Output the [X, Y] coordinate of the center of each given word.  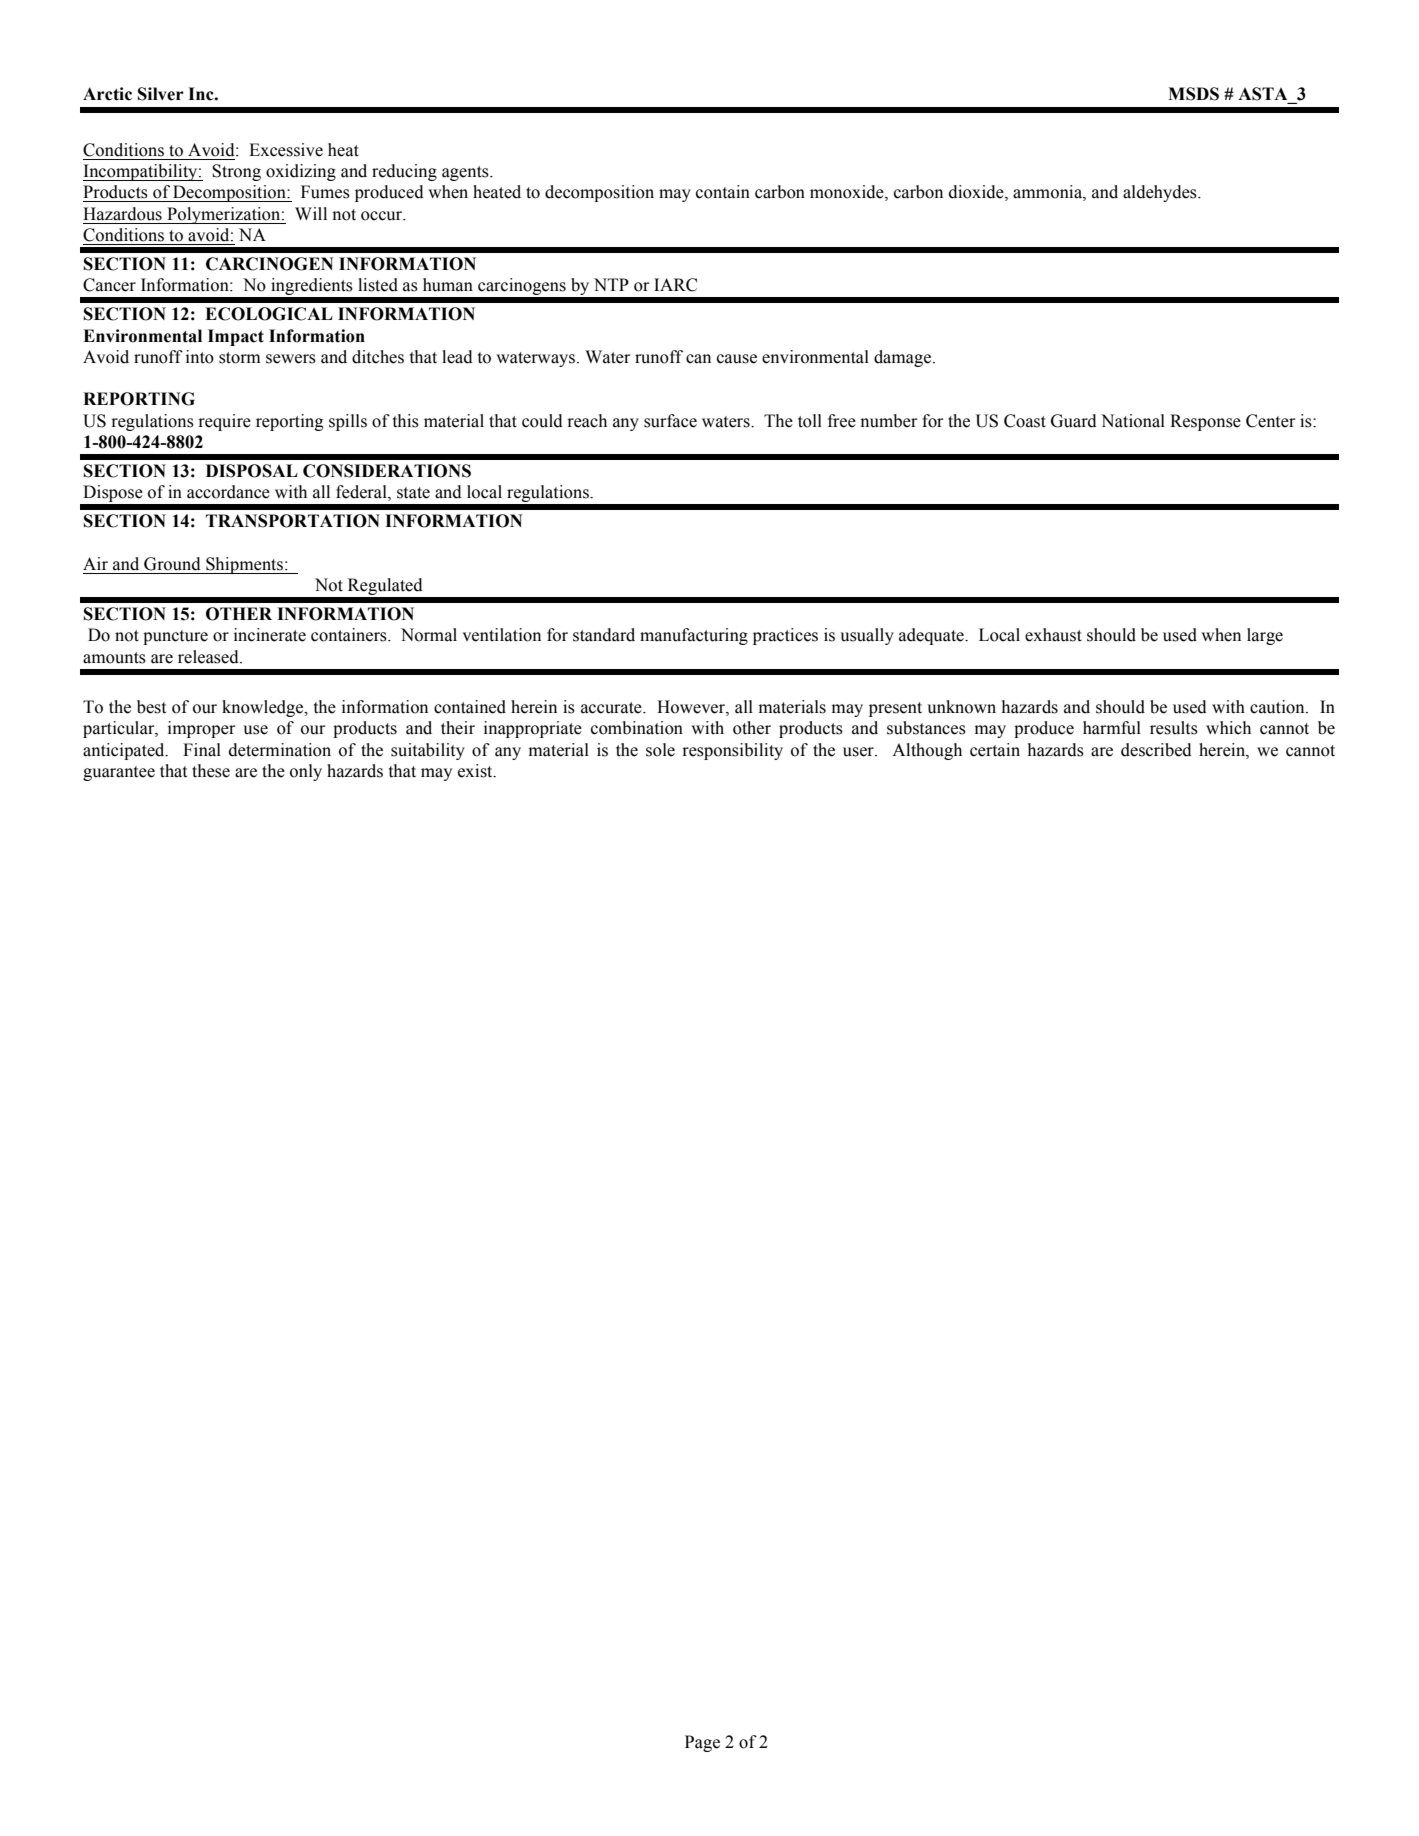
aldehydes [1161, 193]
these [211, 771]
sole [660, 750]
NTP [611, 284]
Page [702, 1743]
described [1156, 750]
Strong [236, 172]
